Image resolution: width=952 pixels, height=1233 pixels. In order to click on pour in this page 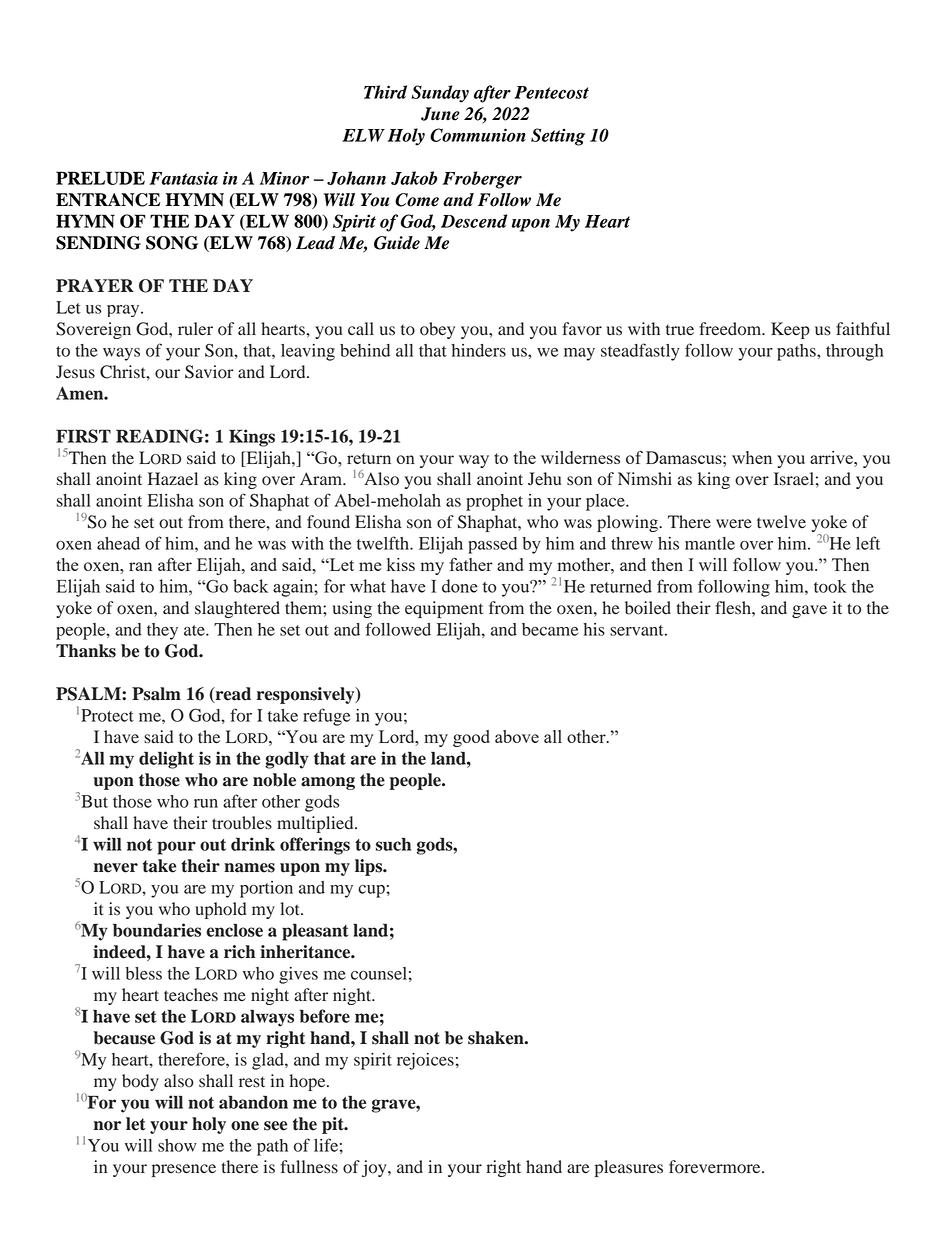, I will do `click(176, 848)`.
